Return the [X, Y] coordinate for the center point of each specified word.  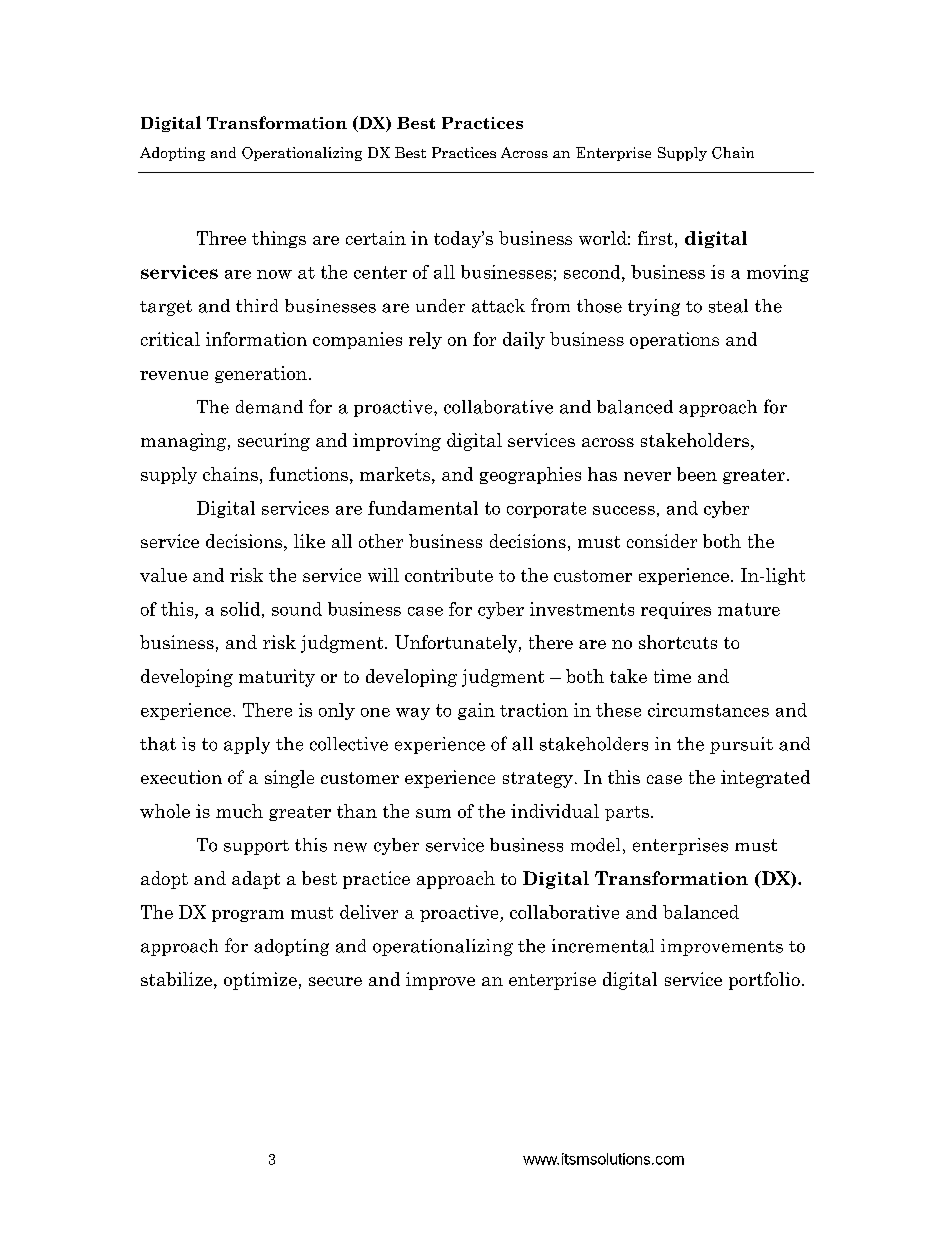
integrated [765, 779]
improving [397, 442]
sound [297, 609]
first [657, 238]
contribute [449, 575]
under [440, 306]
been [697, 474]
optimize [260, 981]
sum [433, 813]
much [239, 811]
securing [274, 442]
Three [221, 238]
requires [676, 610]
